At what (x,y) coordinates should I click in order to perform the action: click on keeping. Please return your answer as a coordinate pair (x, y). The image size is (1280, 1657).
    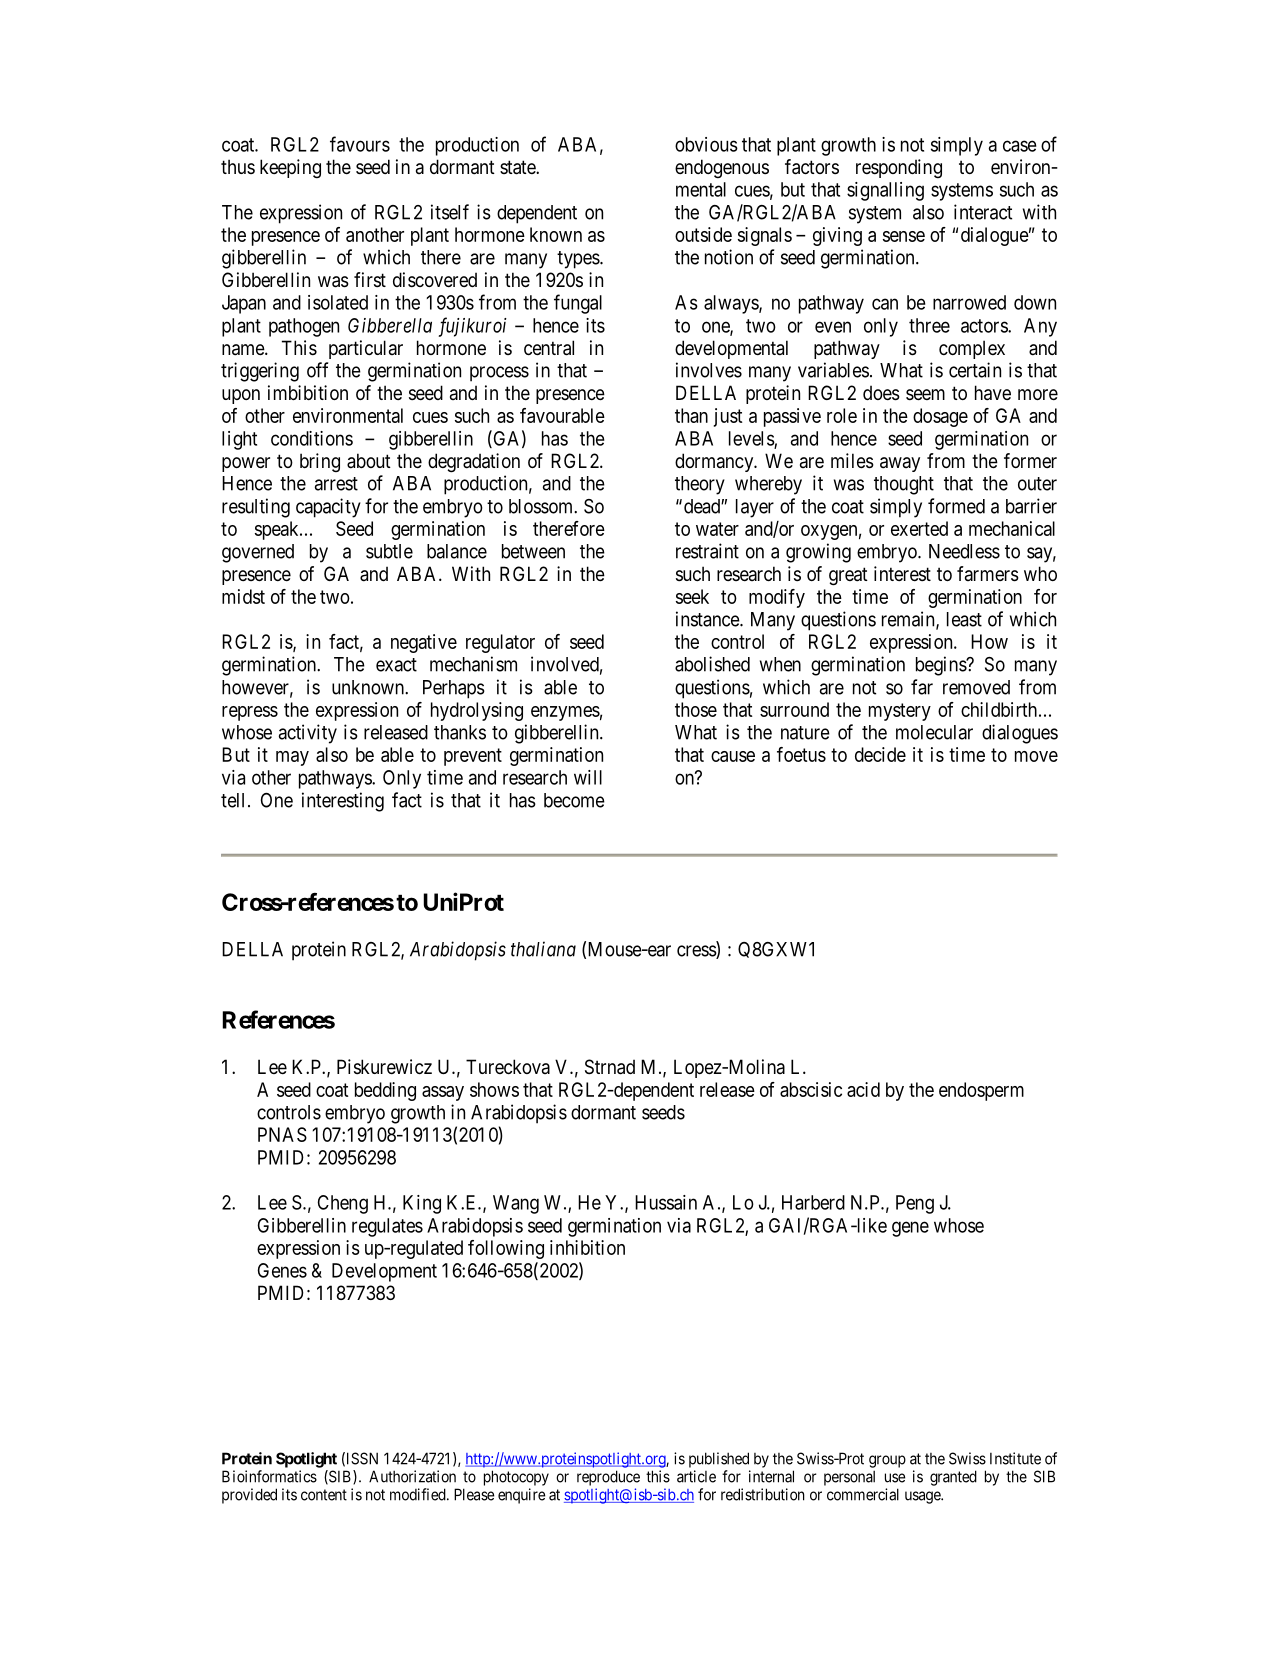
    Looking at the image, I should click on (290, 168).
